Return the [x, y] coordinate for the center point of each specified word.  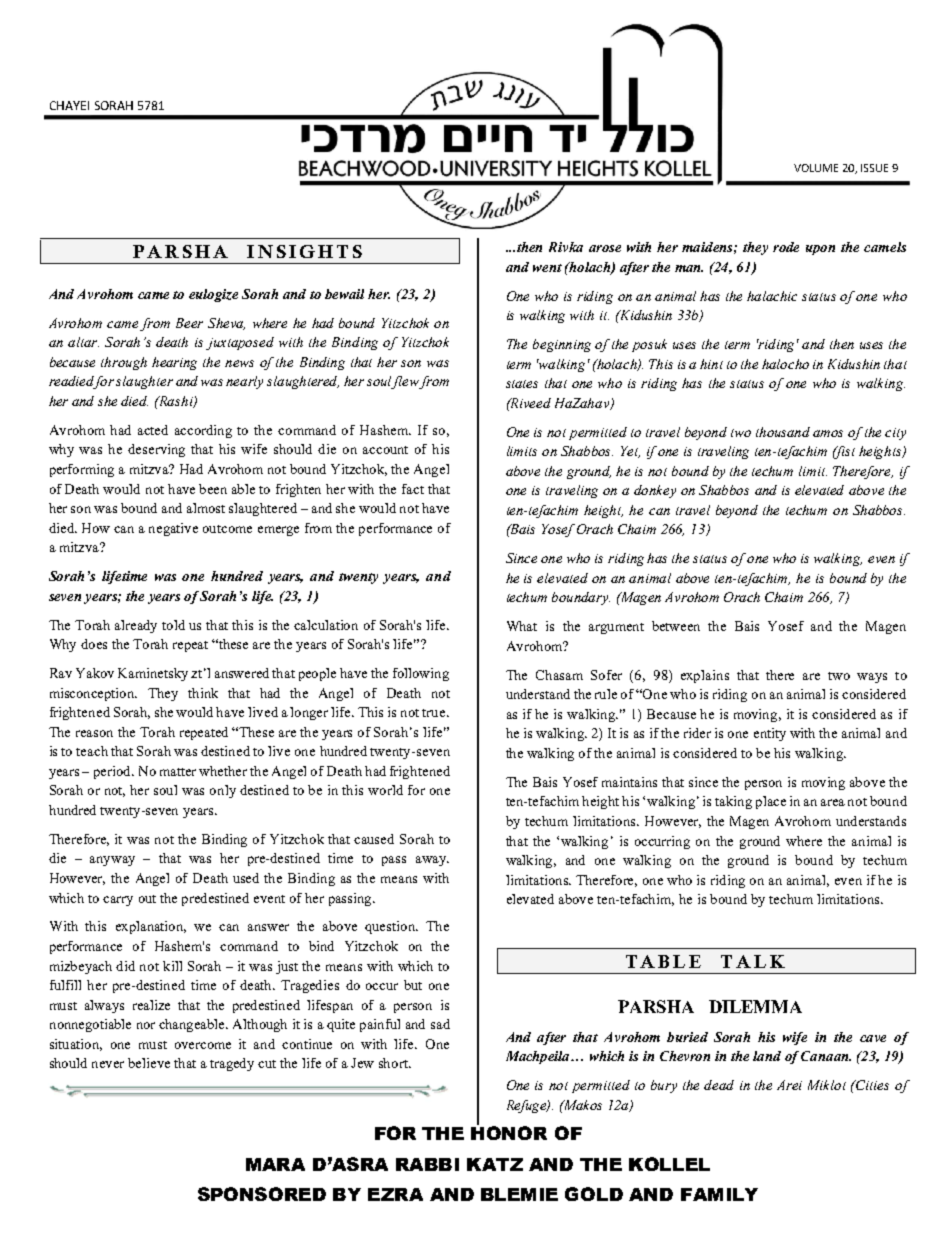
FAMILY [719, 1194]
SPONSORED [262, 1194]
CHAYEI [69, 105]
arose [605, 248]
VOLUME [816, 168]
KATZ [495, 1164]
